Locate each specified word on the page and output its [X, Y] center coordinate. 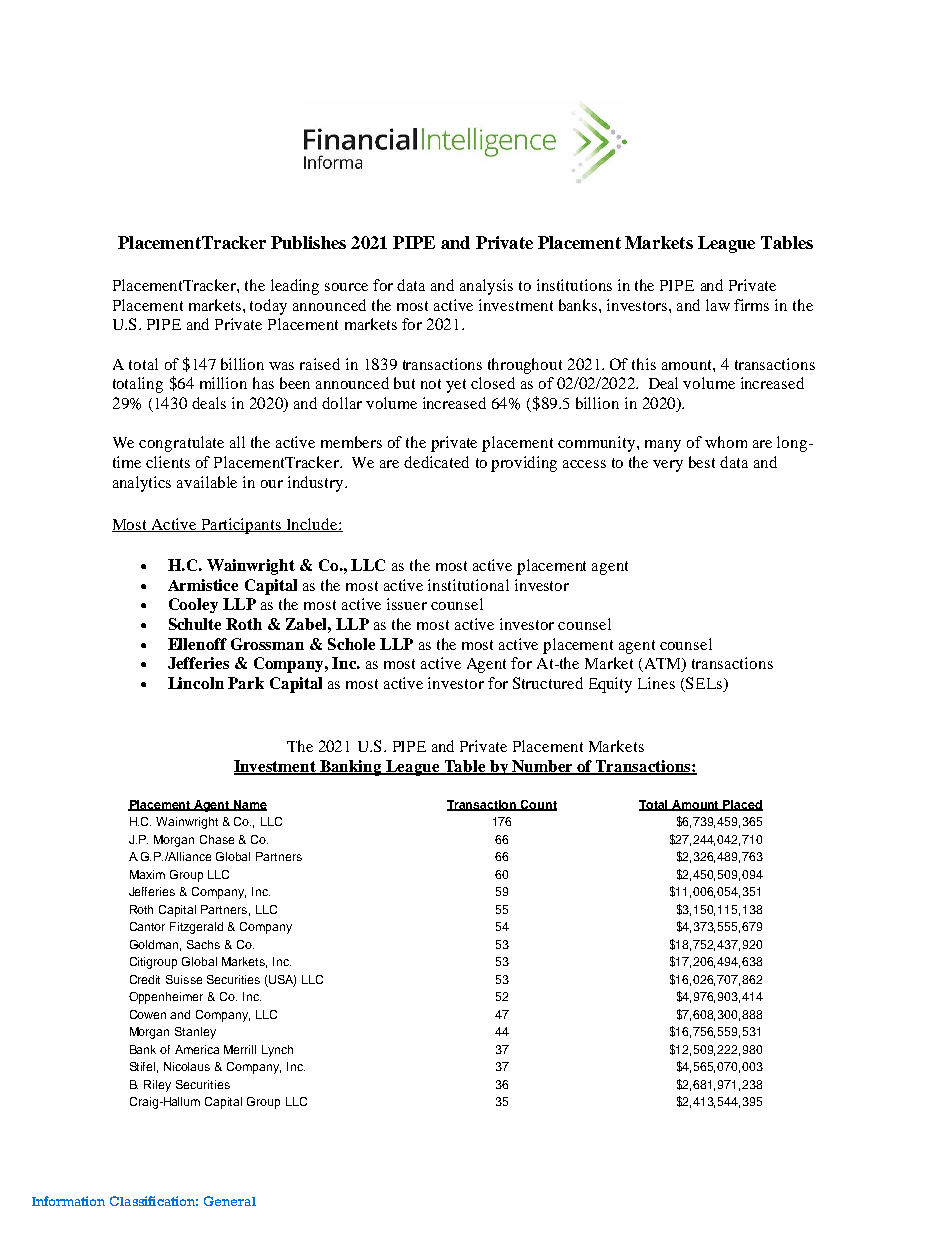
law [718, 305]
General [230, 1201]
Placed [742, 805]
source [346, 287]
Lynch [277, 1051]
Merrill [240, 1049]
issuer [407, 604]
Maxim [147, 874]
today [268, 307]
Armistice [203, 585]
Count [538, 805]
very [668, 466]
